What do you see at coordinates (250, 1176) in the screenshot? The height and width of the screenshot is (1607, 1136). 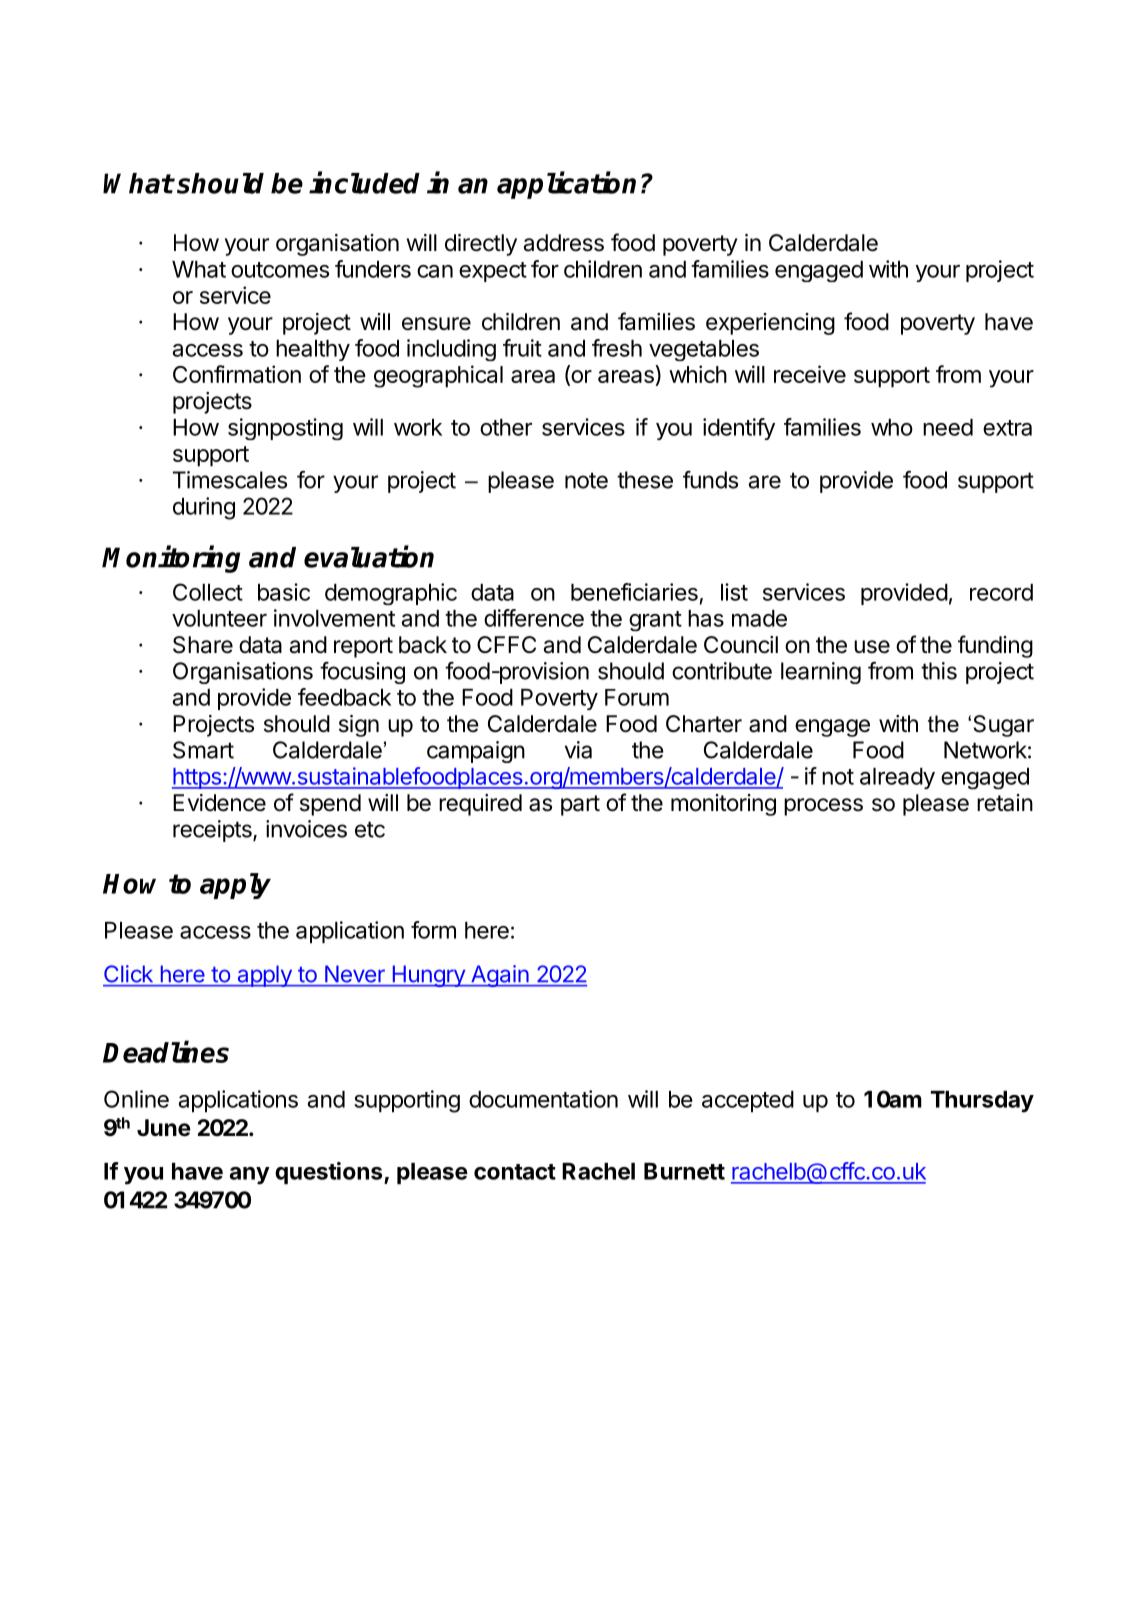 I see `any` at bounding box center [250, 1176].
